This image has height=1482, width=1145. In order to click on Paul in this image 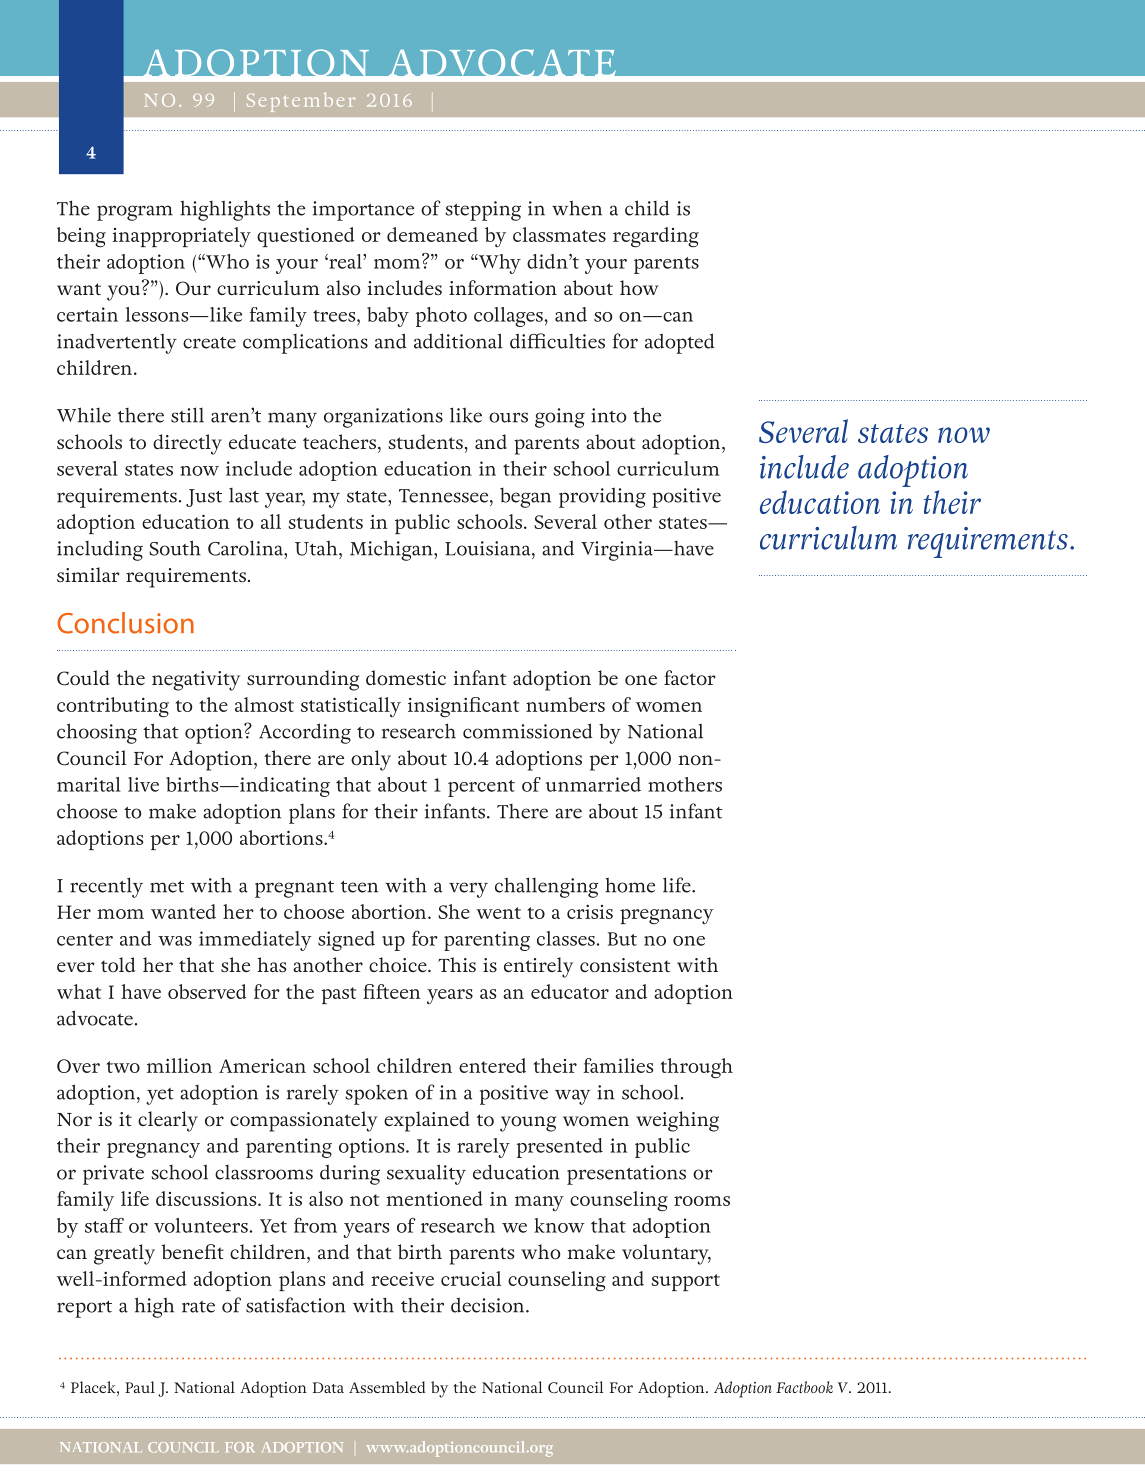, I will do `click(140, 1387)`.
